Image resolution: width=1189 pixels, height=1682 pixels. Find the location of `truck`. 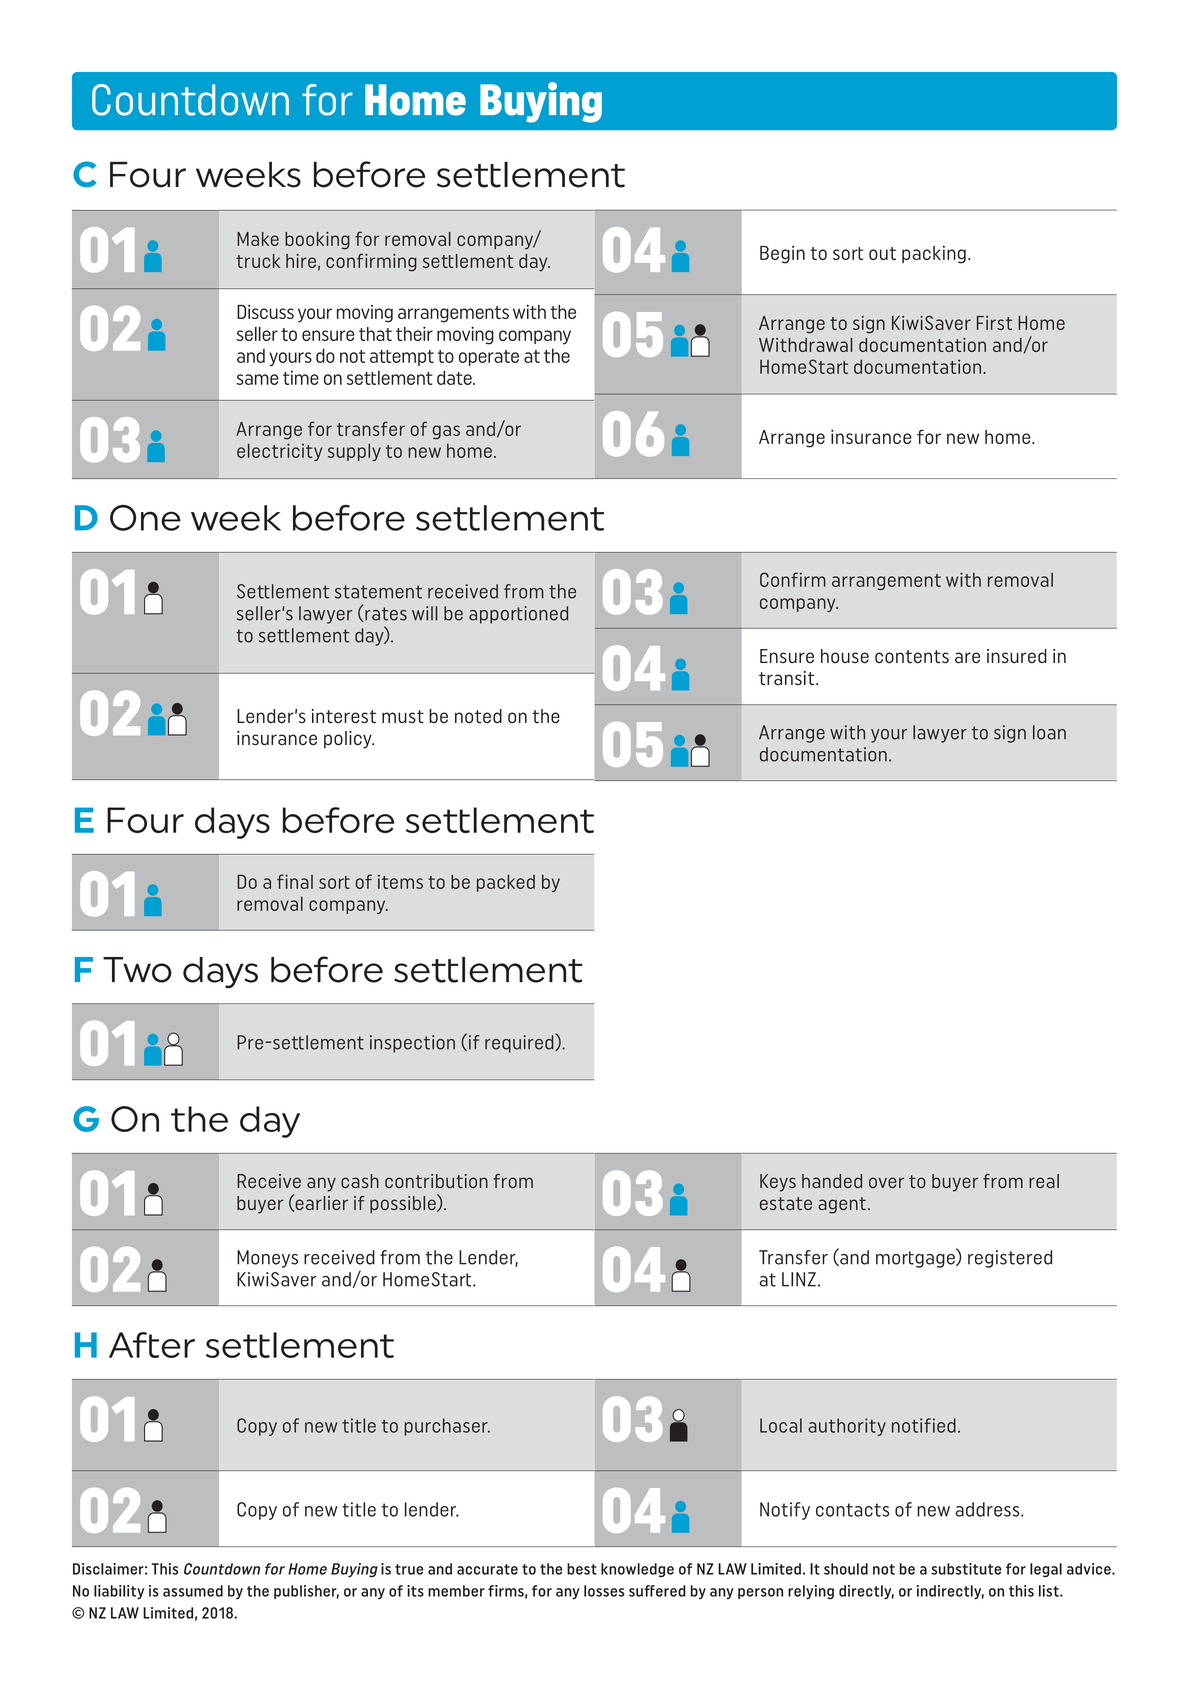

truck is located at coordinates (258, 261).
